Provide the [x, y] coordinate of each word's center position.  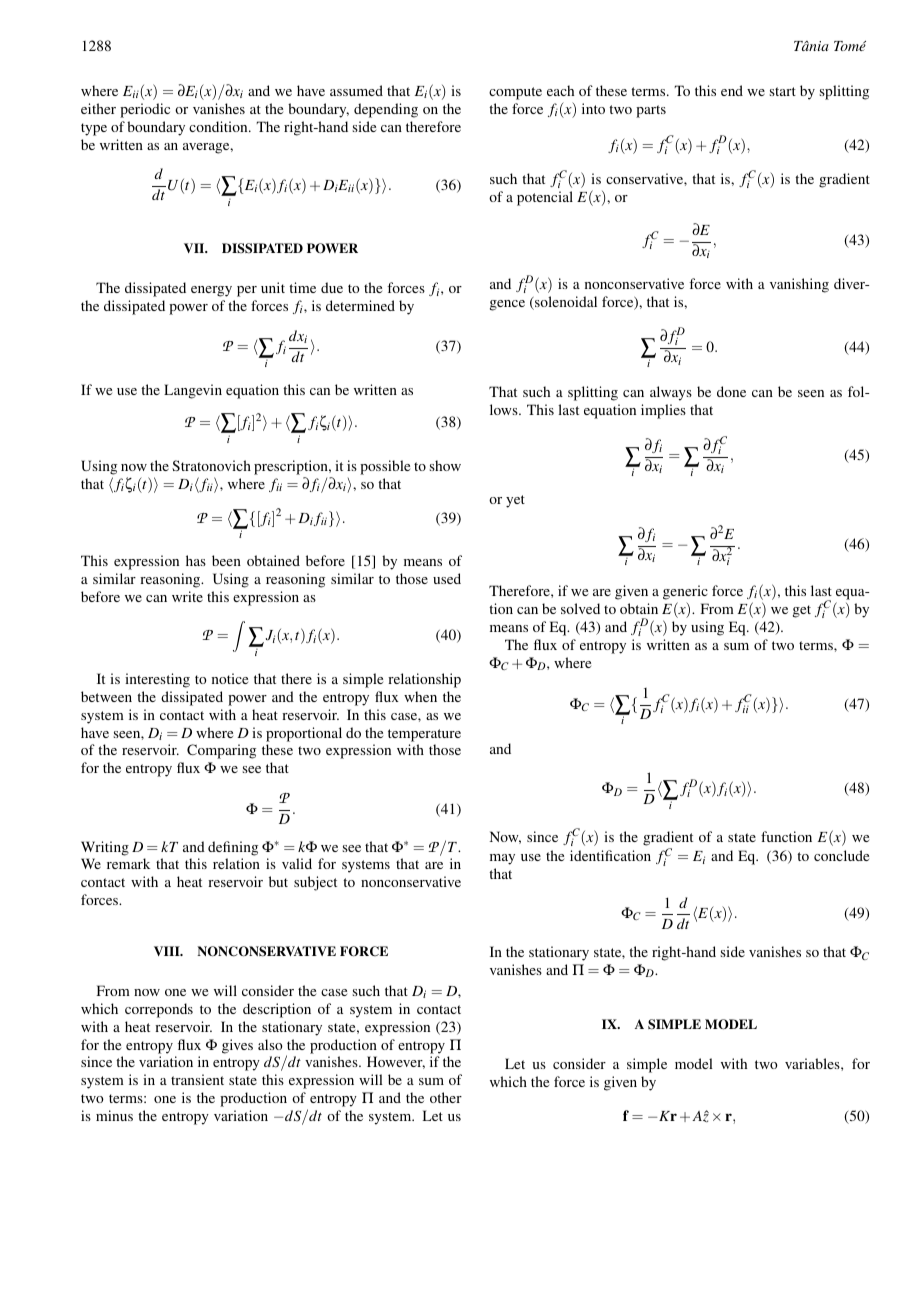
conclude [841, 855]
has [196, 560]
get [802, 611]
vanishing [799, 285]
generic [685, 592]
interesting [157, 680]
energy [211, 291]
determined [360, 305]
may [502, 859]
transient [197, 1079]
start [783, 91]
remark [128, 863]
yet [515, 501]
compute [515, 93]
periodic [145, 110]
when [420, 696]
